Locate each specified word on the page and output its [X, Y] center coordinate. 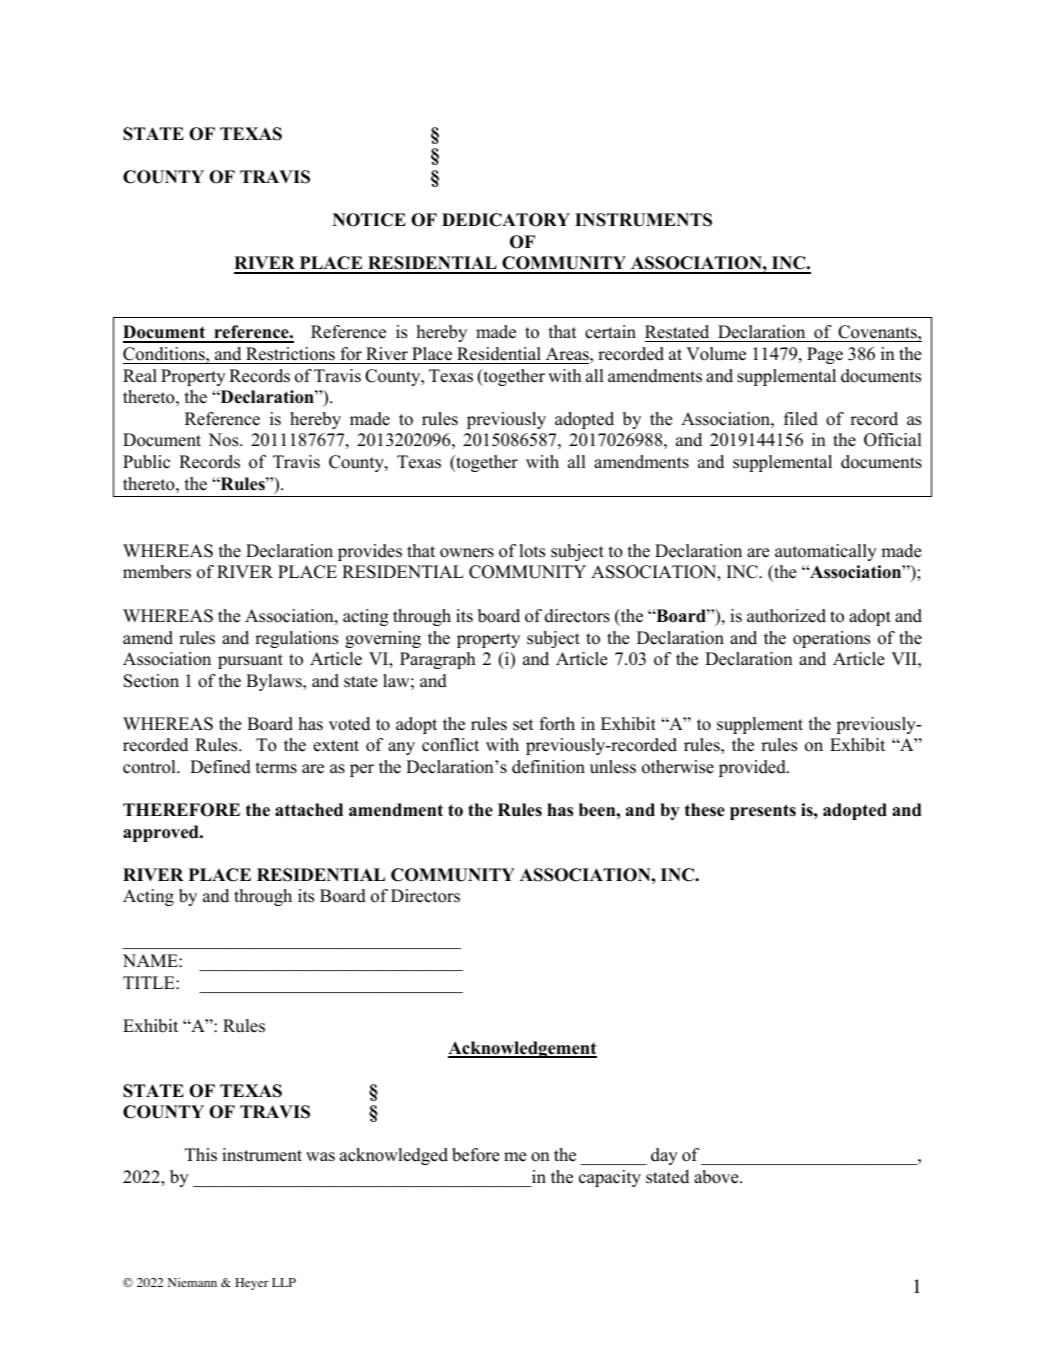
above [717, 1177]
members [157, 572]
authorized [786, 616]
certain [610, 332]
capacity [610, 1178]
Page [825, 355]
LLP [284, 1282]
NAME [151, 960]
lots [532, 551]
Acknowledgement [522, 1049]
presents [763, 812]
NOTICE [369, 220]
